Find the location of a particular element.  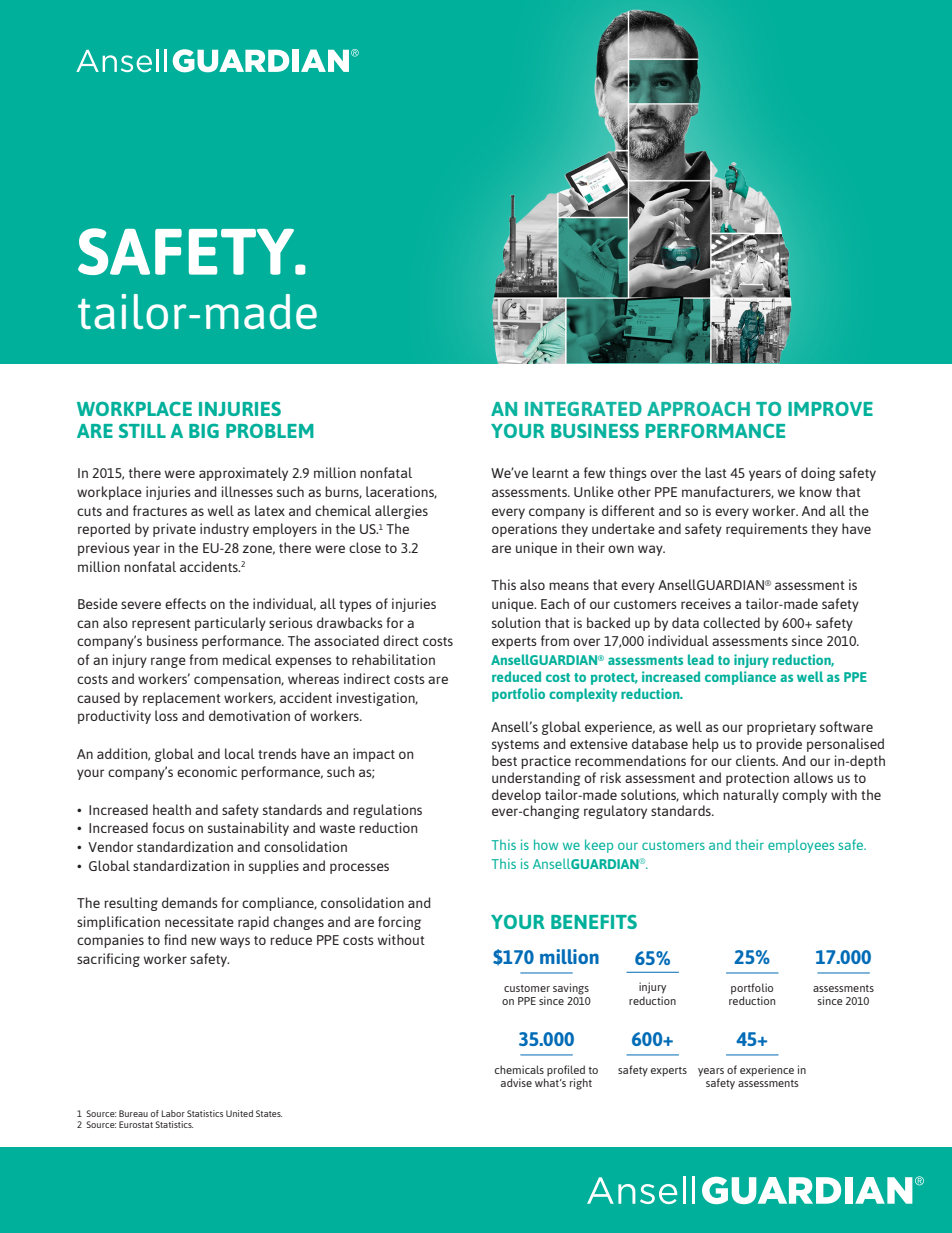

learnt is located at coordinates (550, 472).
